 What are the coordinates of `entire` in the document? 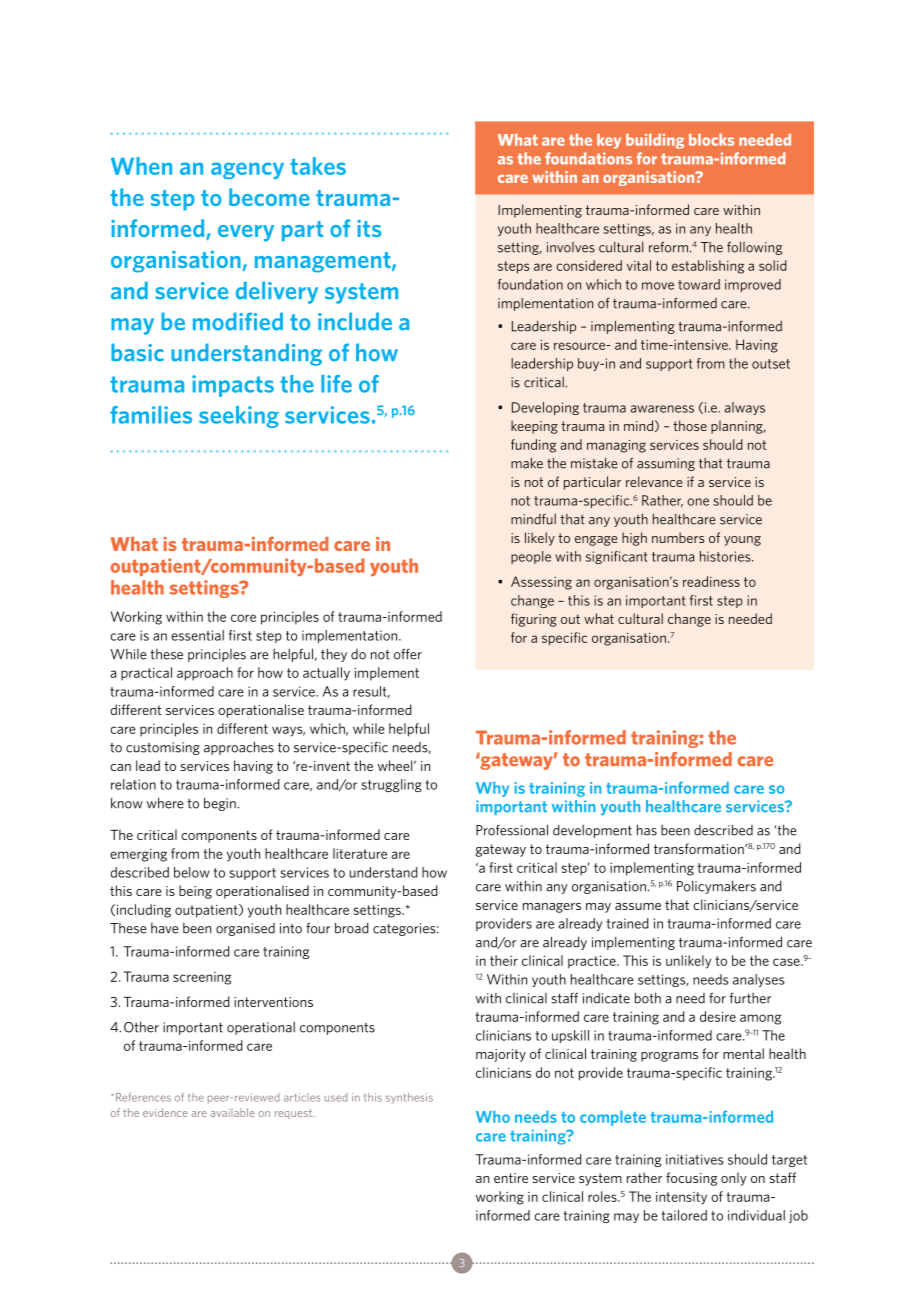 It's located at (511, 1178).
